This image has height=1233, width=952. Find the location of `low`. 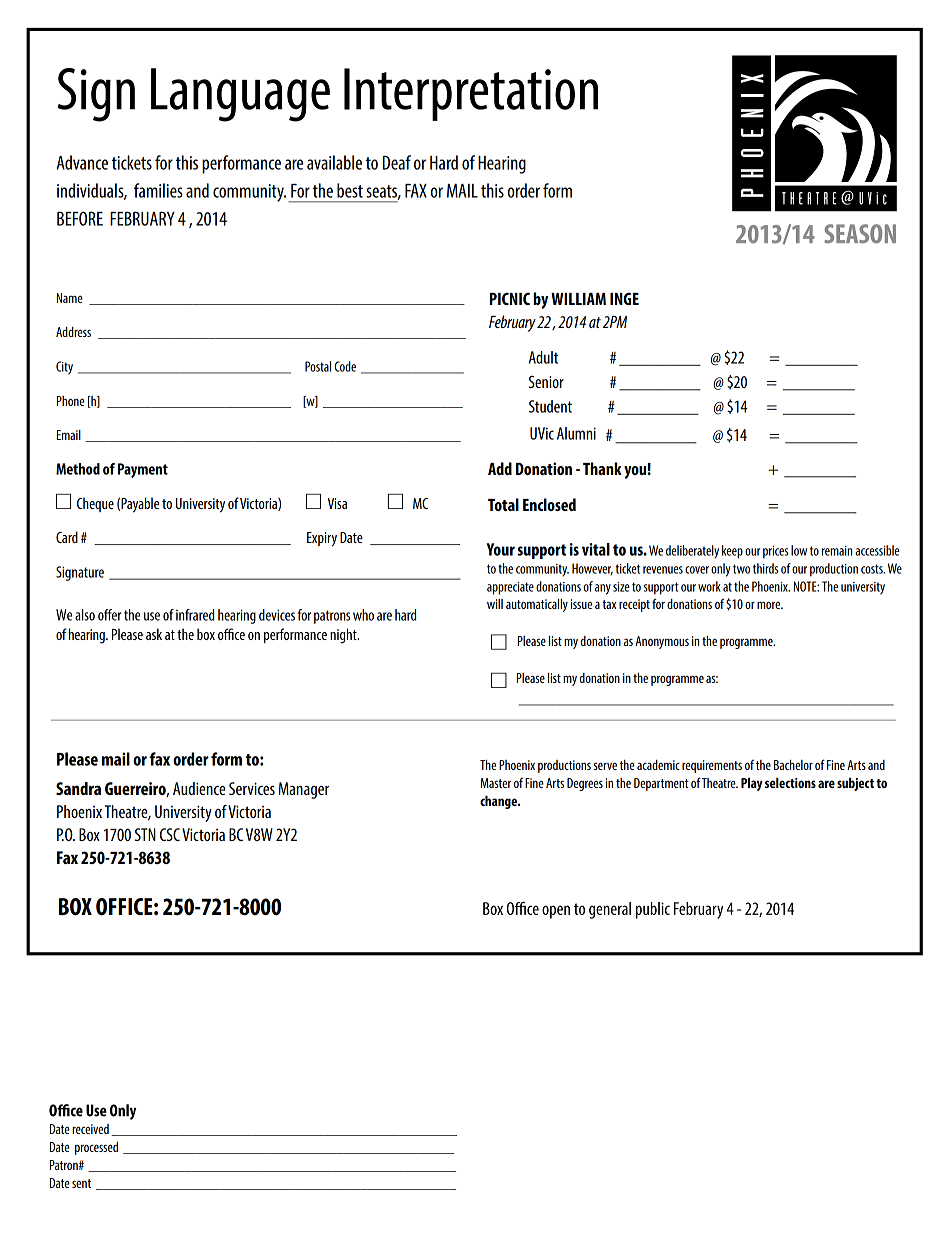

low is located at coordinates (799, 550).
